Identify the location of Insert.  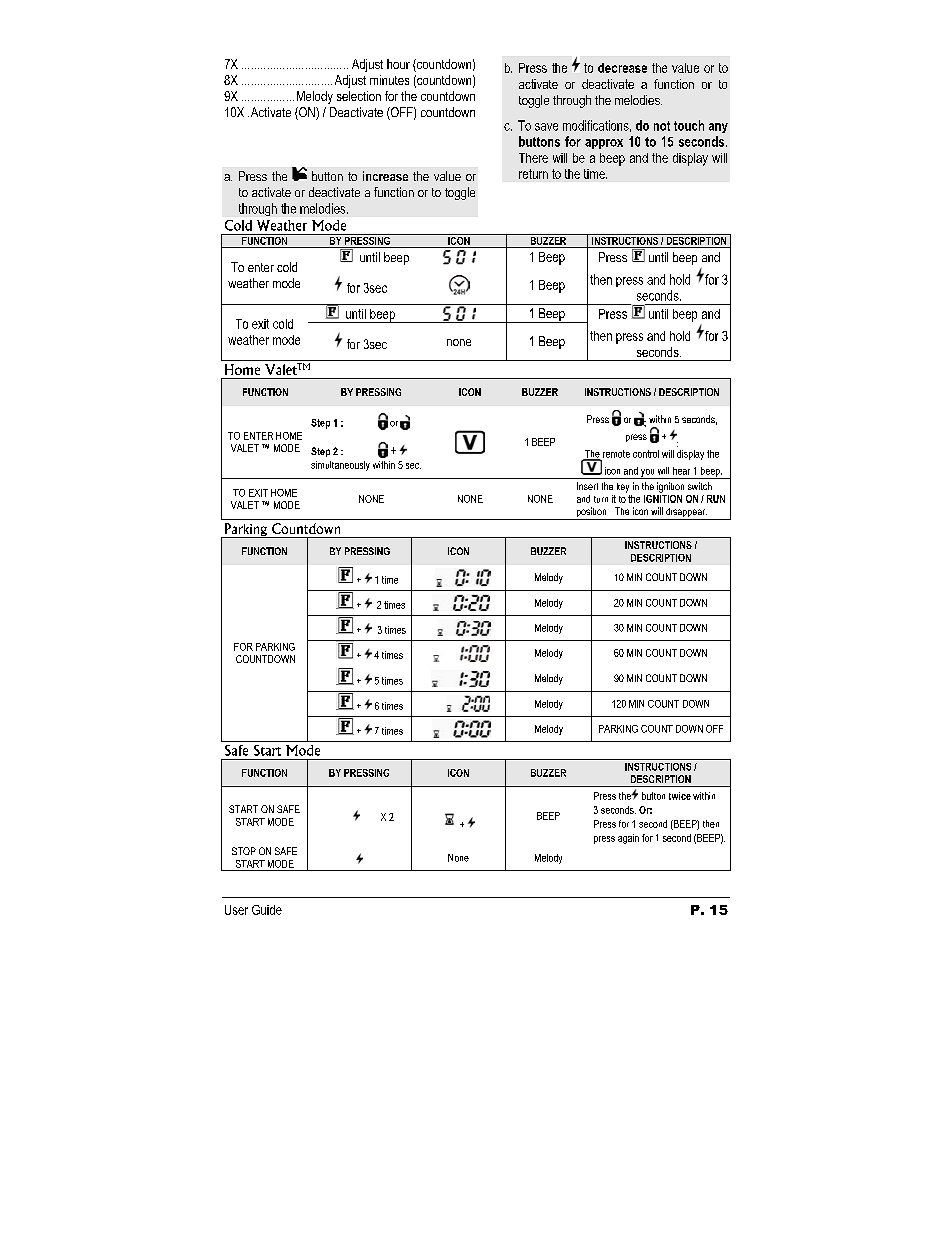
(587, 486).
